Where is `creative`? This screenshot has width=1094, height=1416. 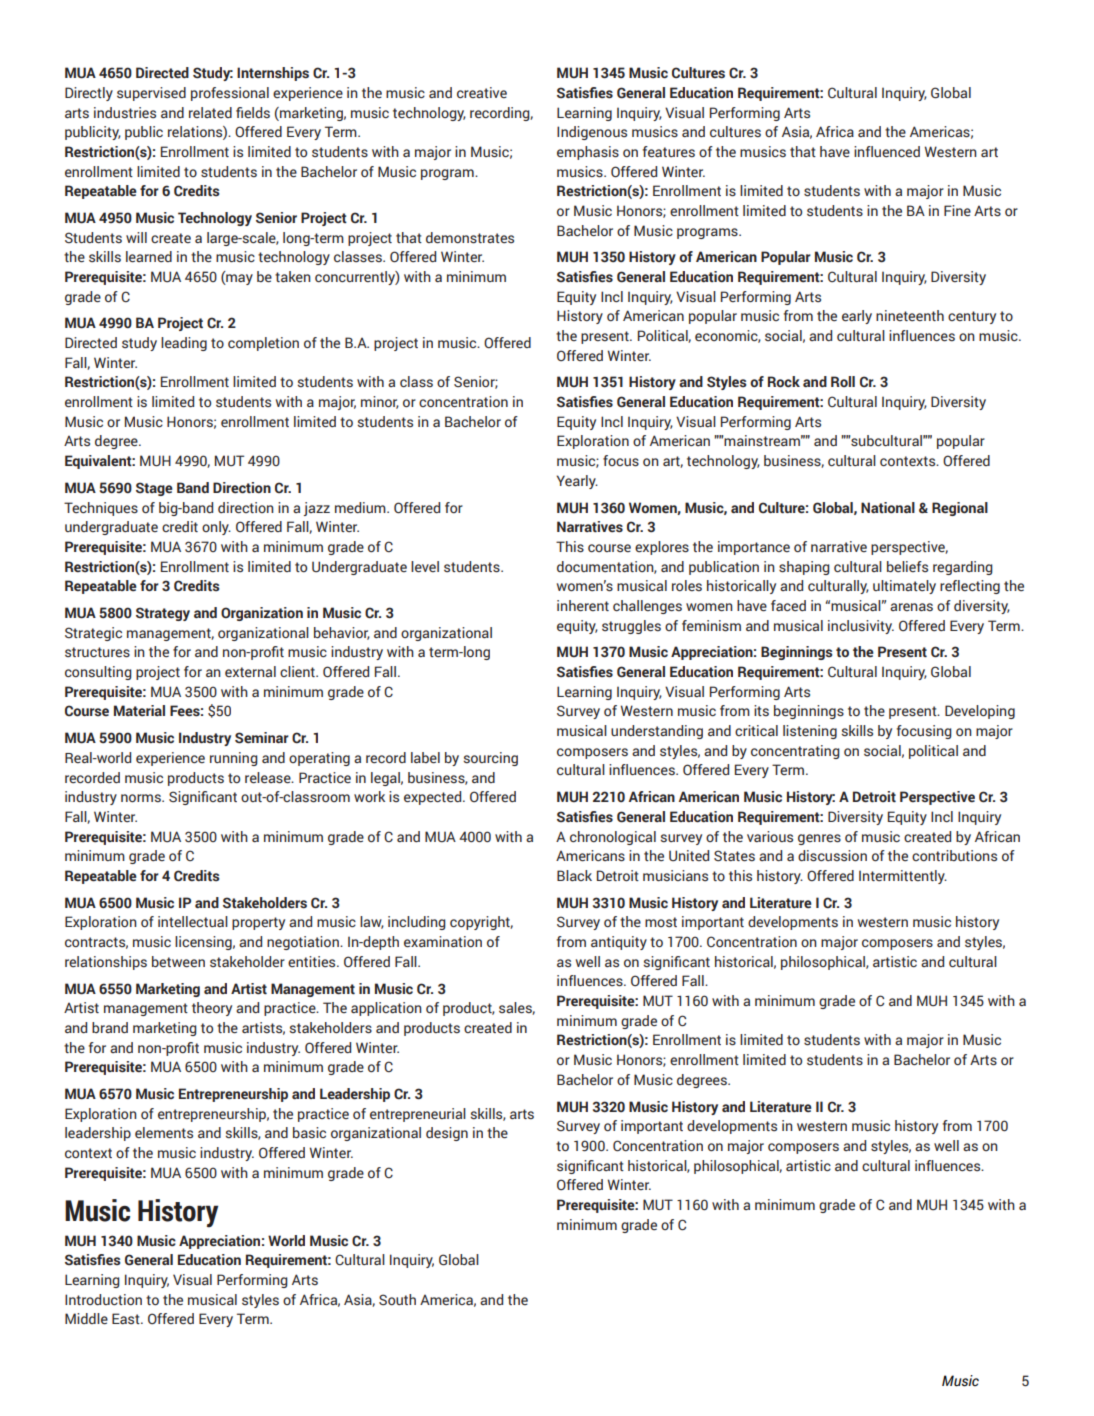
creative is located at coordinates (482, 92).
